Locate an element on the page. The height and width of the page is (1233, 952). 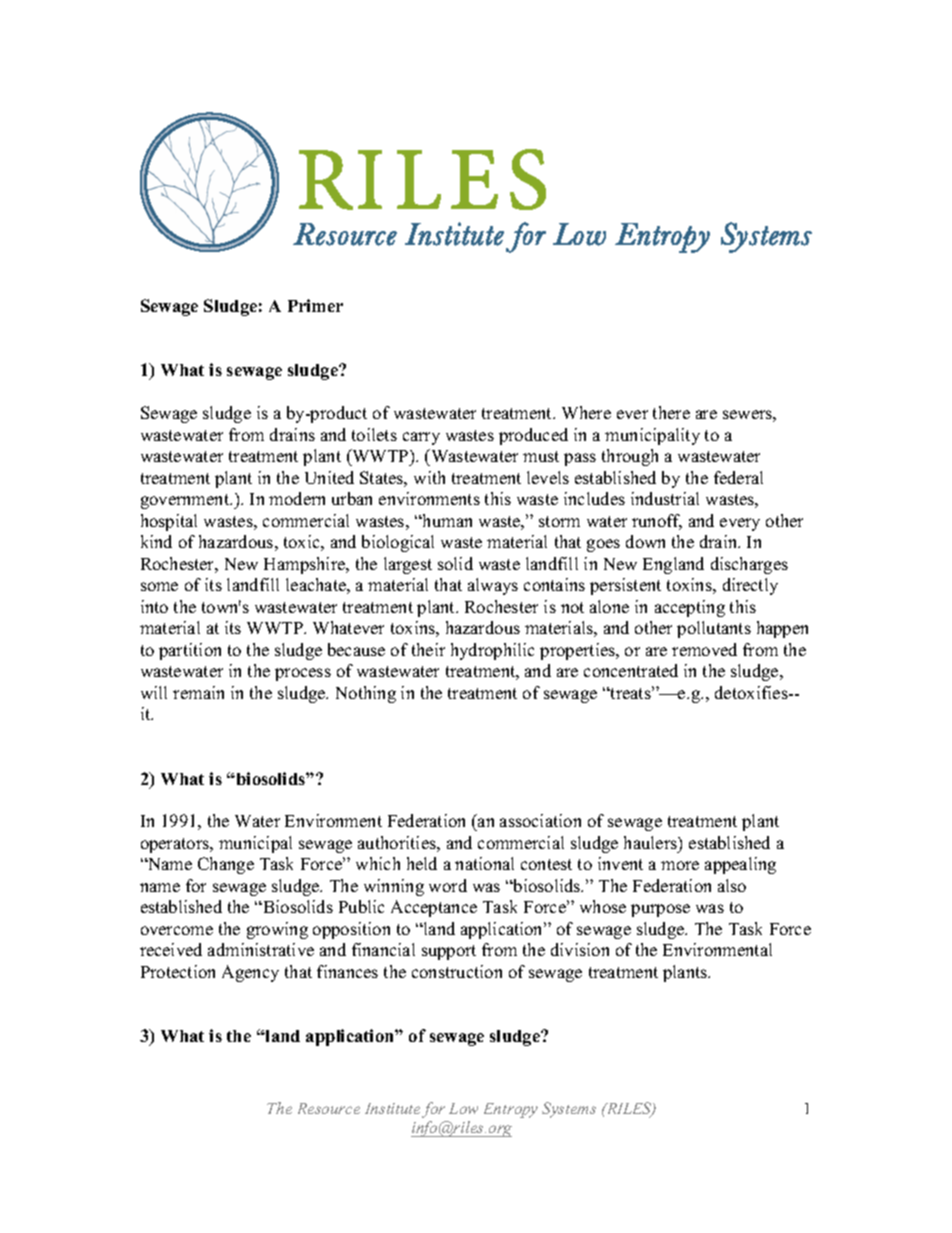
remain is located at coordinates (198, 692).
